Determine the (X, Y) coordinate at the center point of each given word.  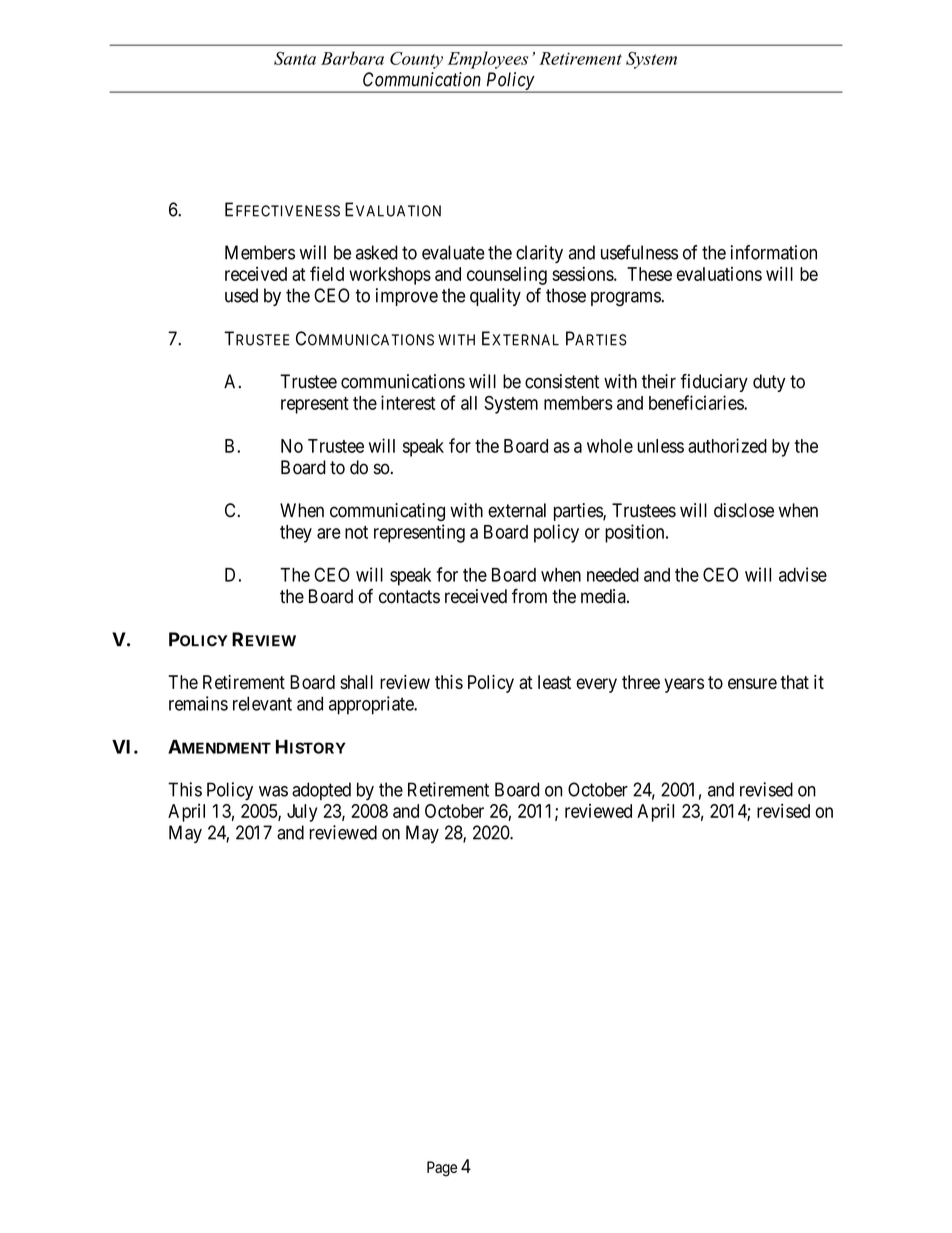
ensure (752, 683)
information (774, 252)
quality (495, 297)
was (273, 791)
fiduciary (714, 383)
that (795, 682)
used (241, 295)
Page (442, 1169)
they (296, 534)
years (684, 685)
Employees (488, 60)
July (302, 813)
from (529, 596)
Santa (295, 58)
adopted (321, 791)
